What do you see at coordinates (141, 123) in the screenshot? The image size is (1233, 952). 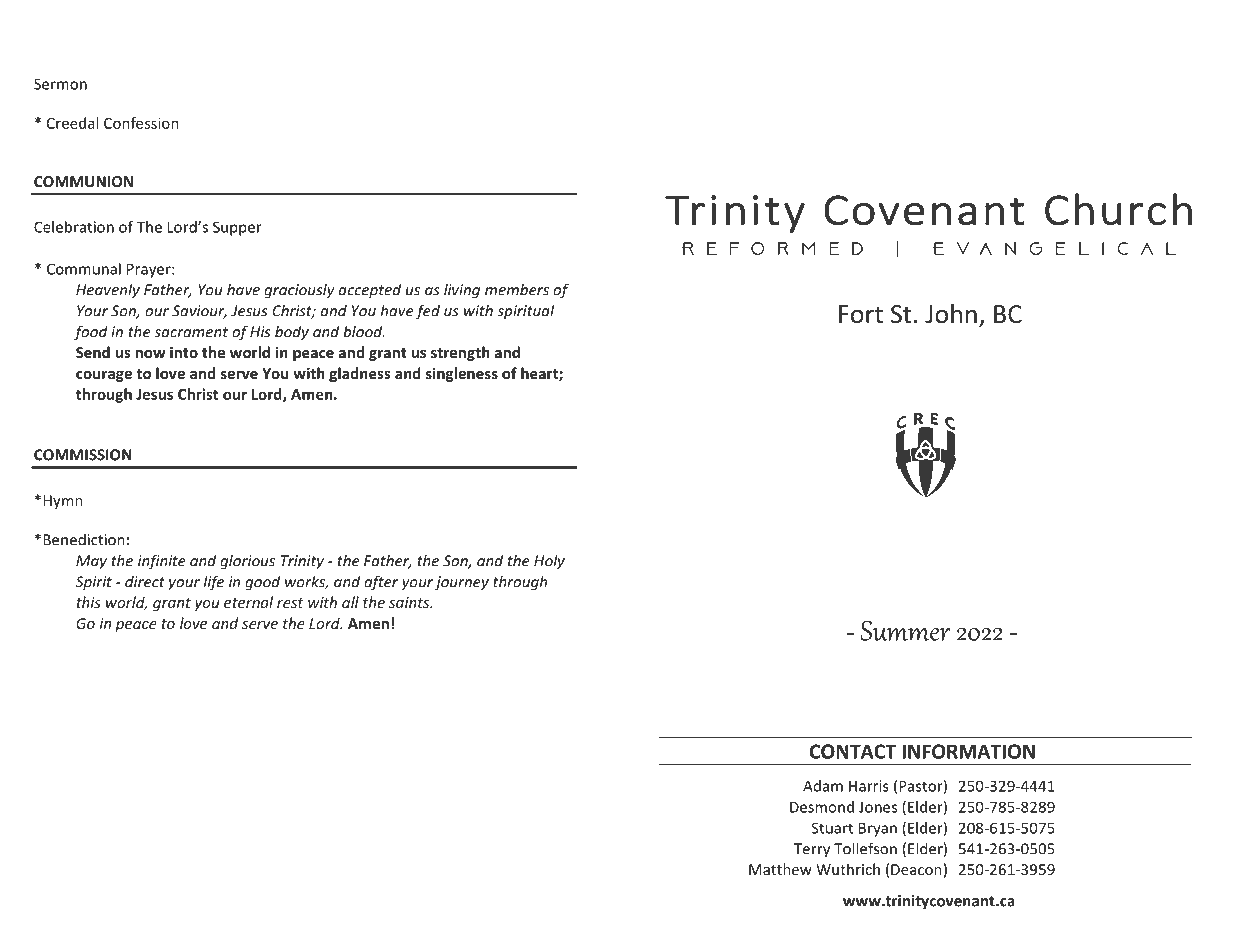 I see `Confession` at bounding box center [141, 123].
